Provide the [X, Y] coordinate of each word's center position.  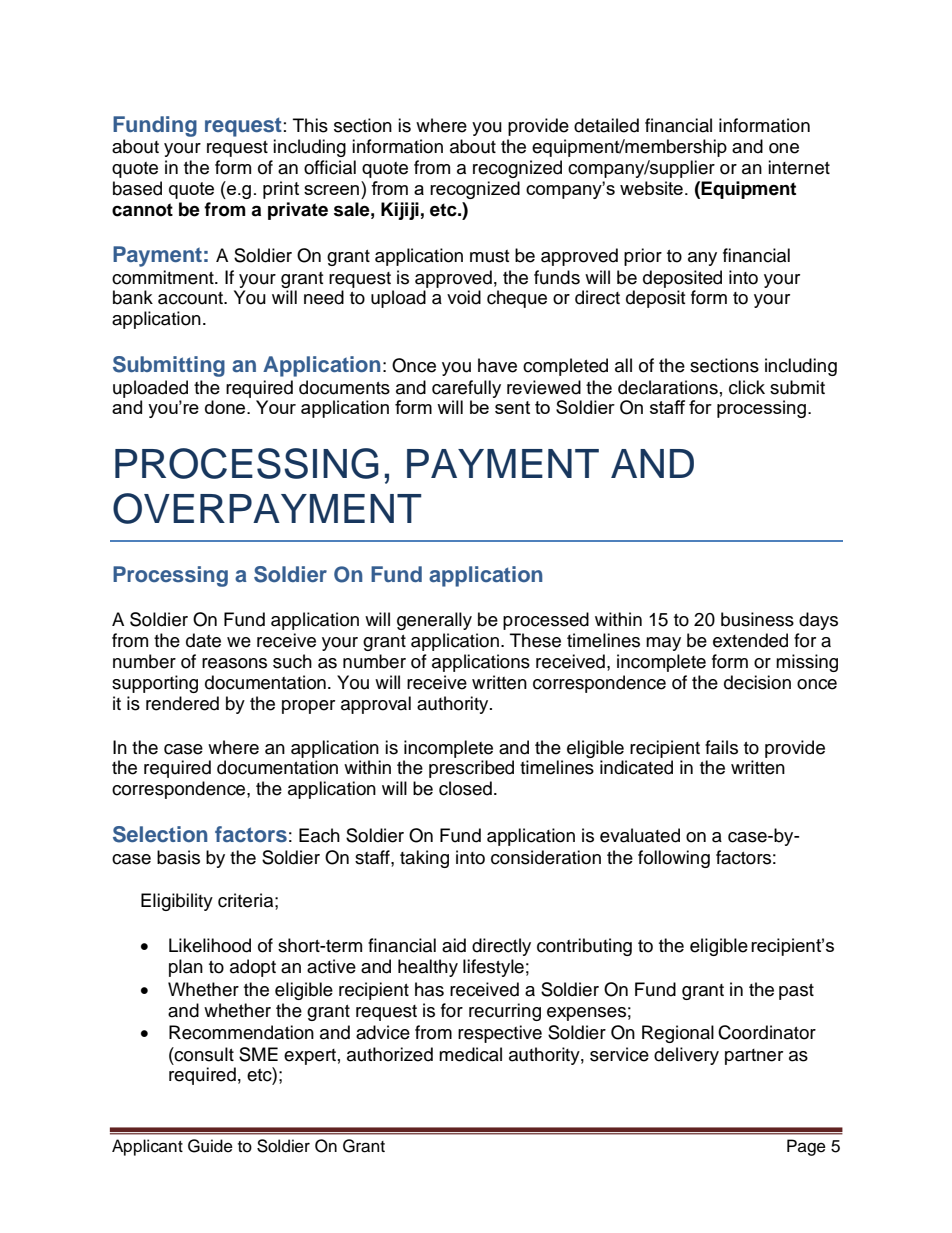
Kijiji [400, 211]
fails [721, 747]
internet [799, 167]
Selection [160, 834]
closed [465, 788]
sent [512, 407]
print [281, 190]
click [747, 387]
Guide [210, 1146]
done [226, 407]
